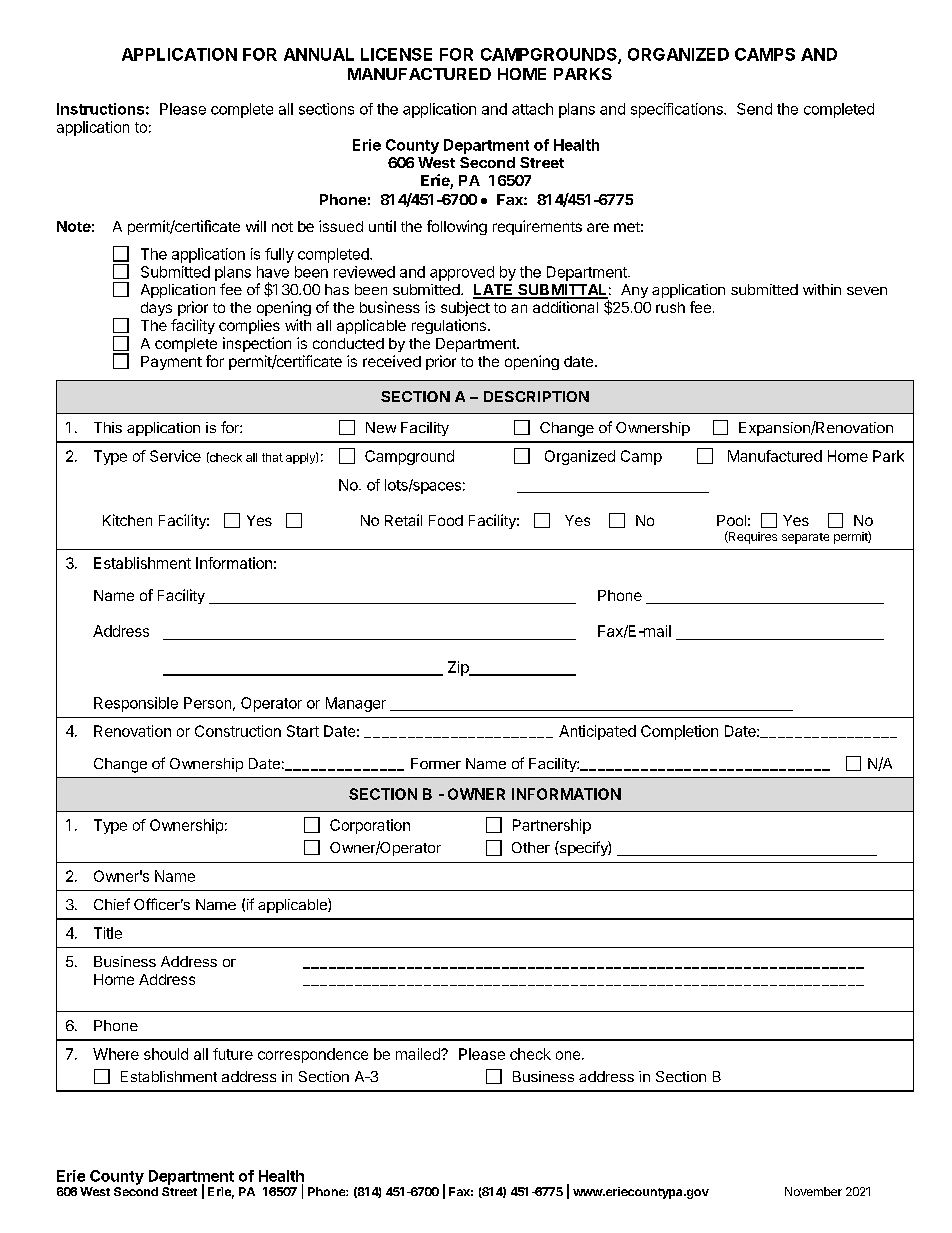 The width and height of the screenshot is (952, 1233). What do you see at coordinates (532, 109) in the screenshot?
I see `attach` at bounding box center [532, 109].
